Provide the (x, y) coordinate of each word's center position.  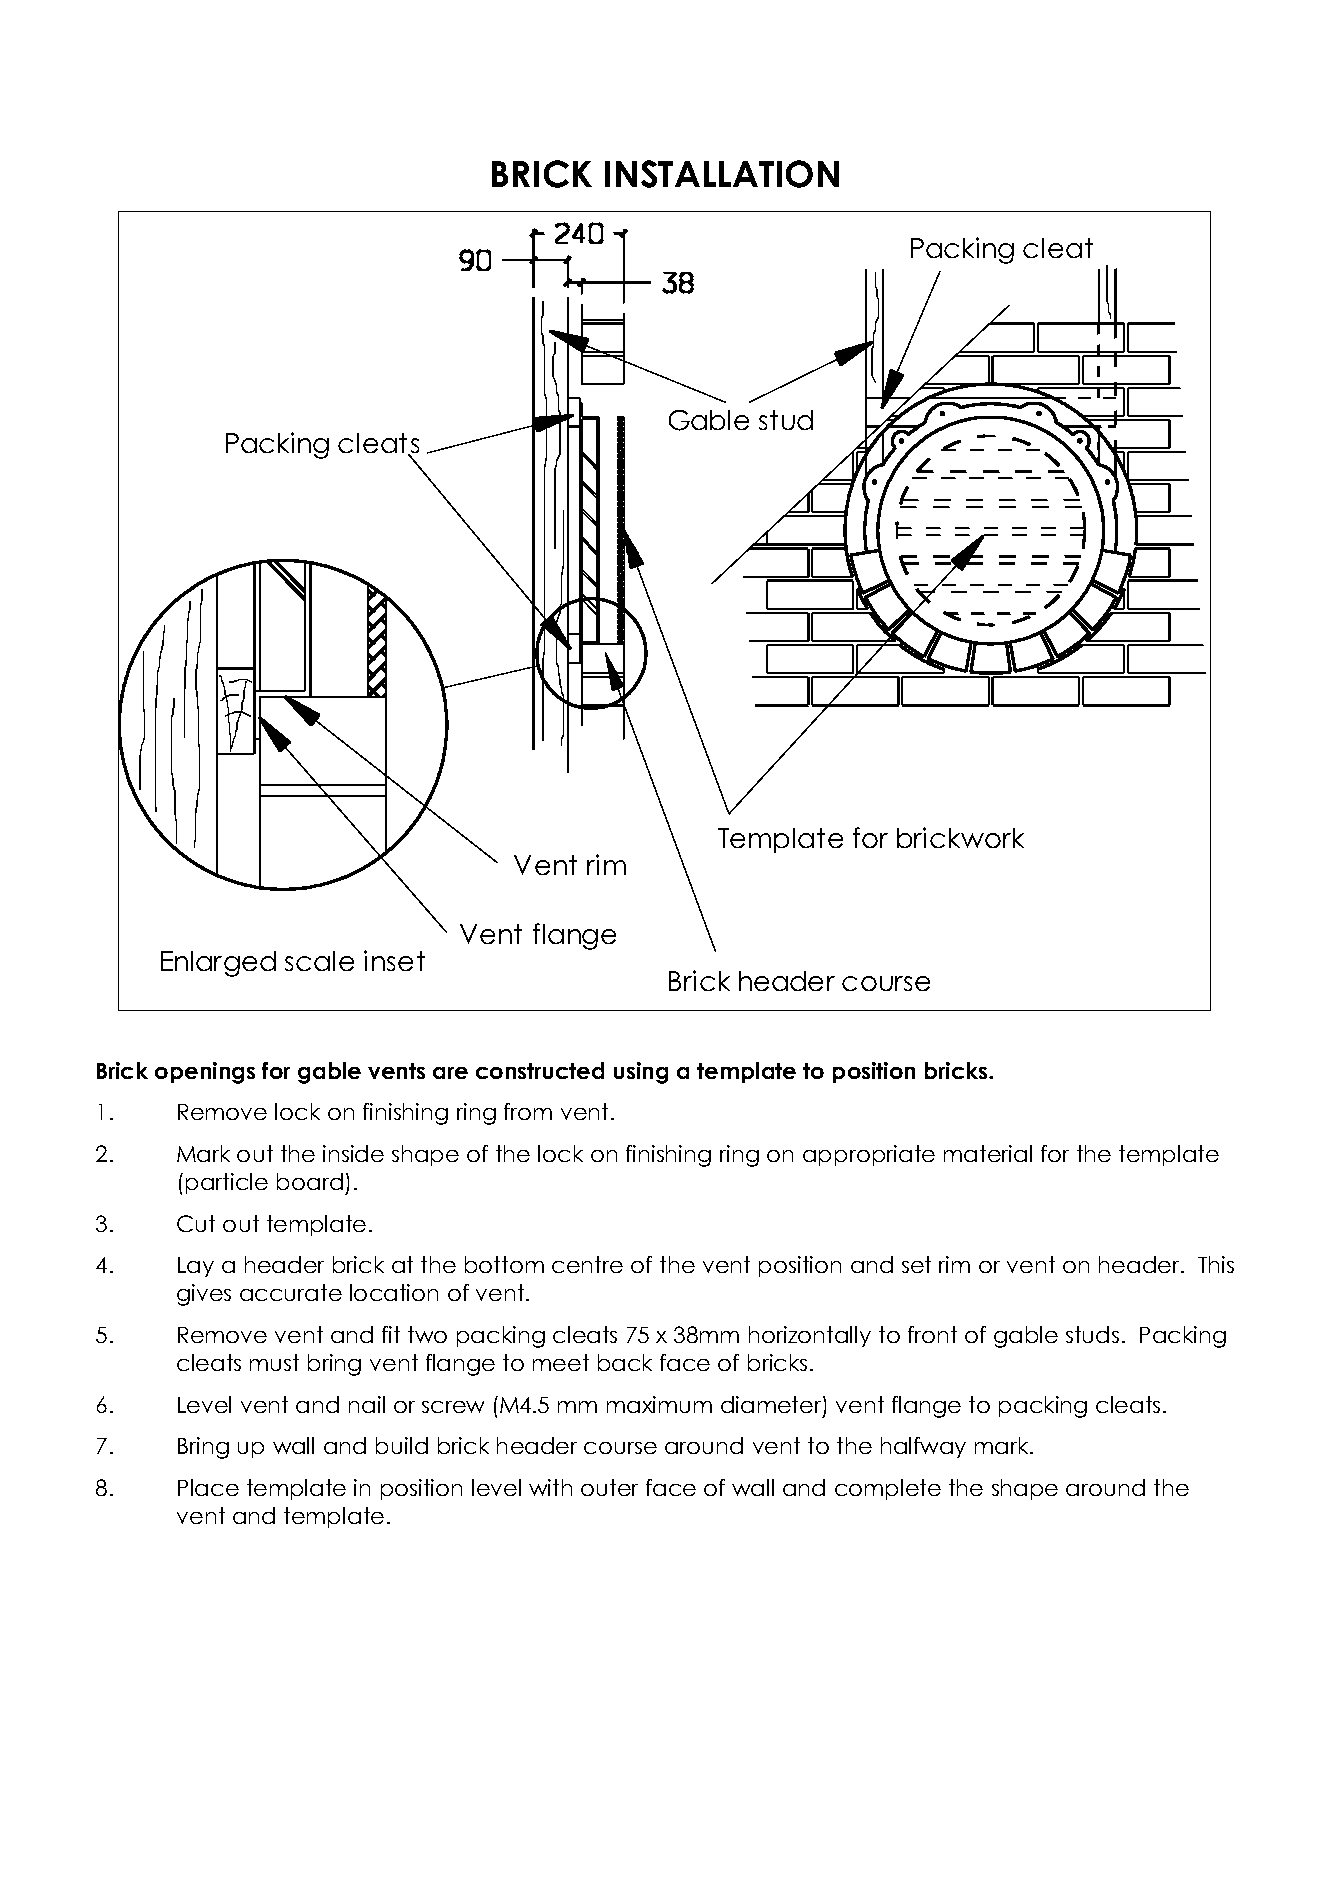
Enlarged (218, 964)
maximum (659, 1404)
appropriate (869, 1155)
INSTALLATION (722, 174)
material (988, 1153)
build (402, 1445)
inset (394, 960)
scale (319, 961)
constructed (540, 1070)
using (641, 1073)
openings (205, 1073)
